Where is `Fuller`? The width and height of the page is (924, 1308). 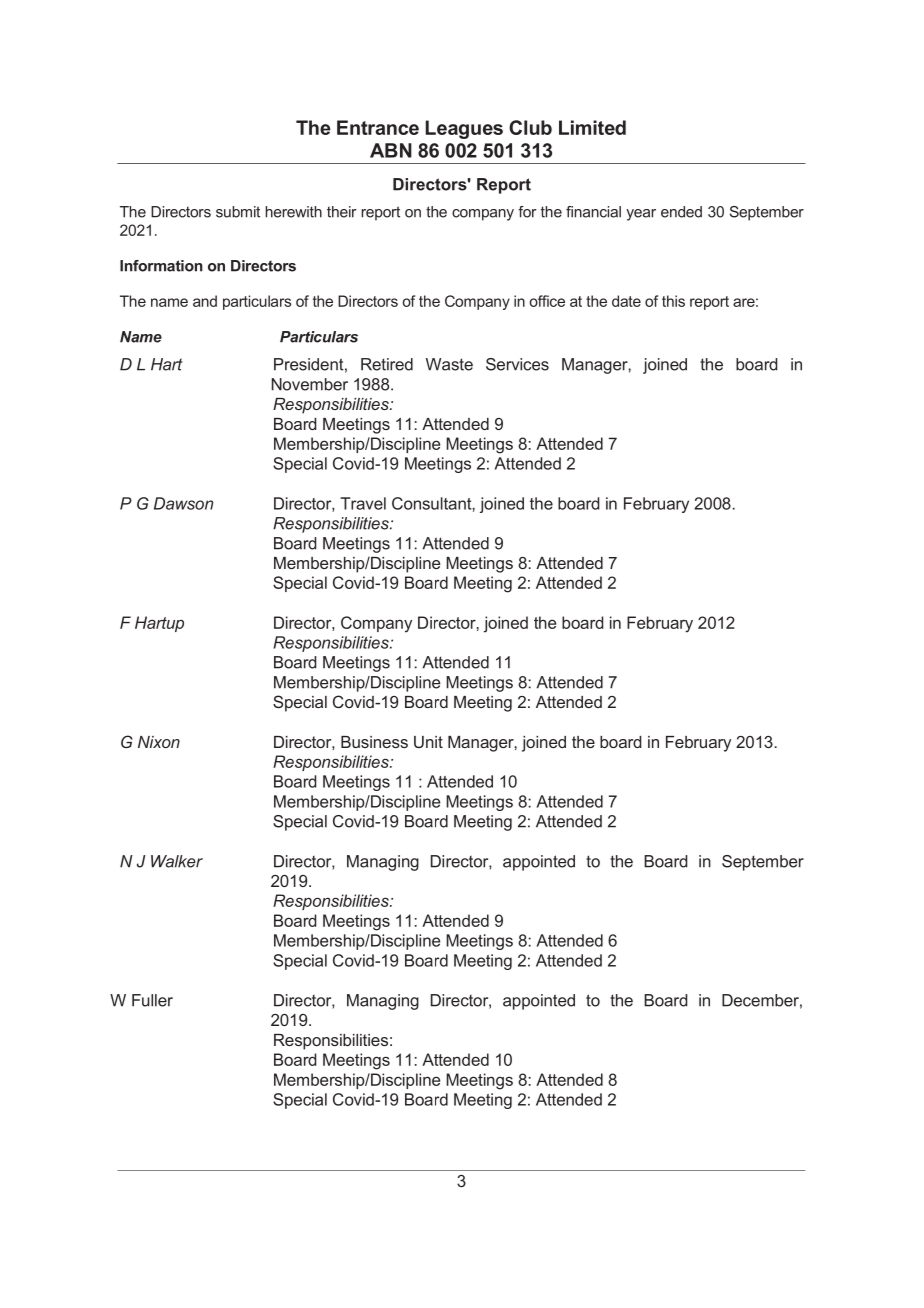
Fuller is located at coordinates (152, 1000).
